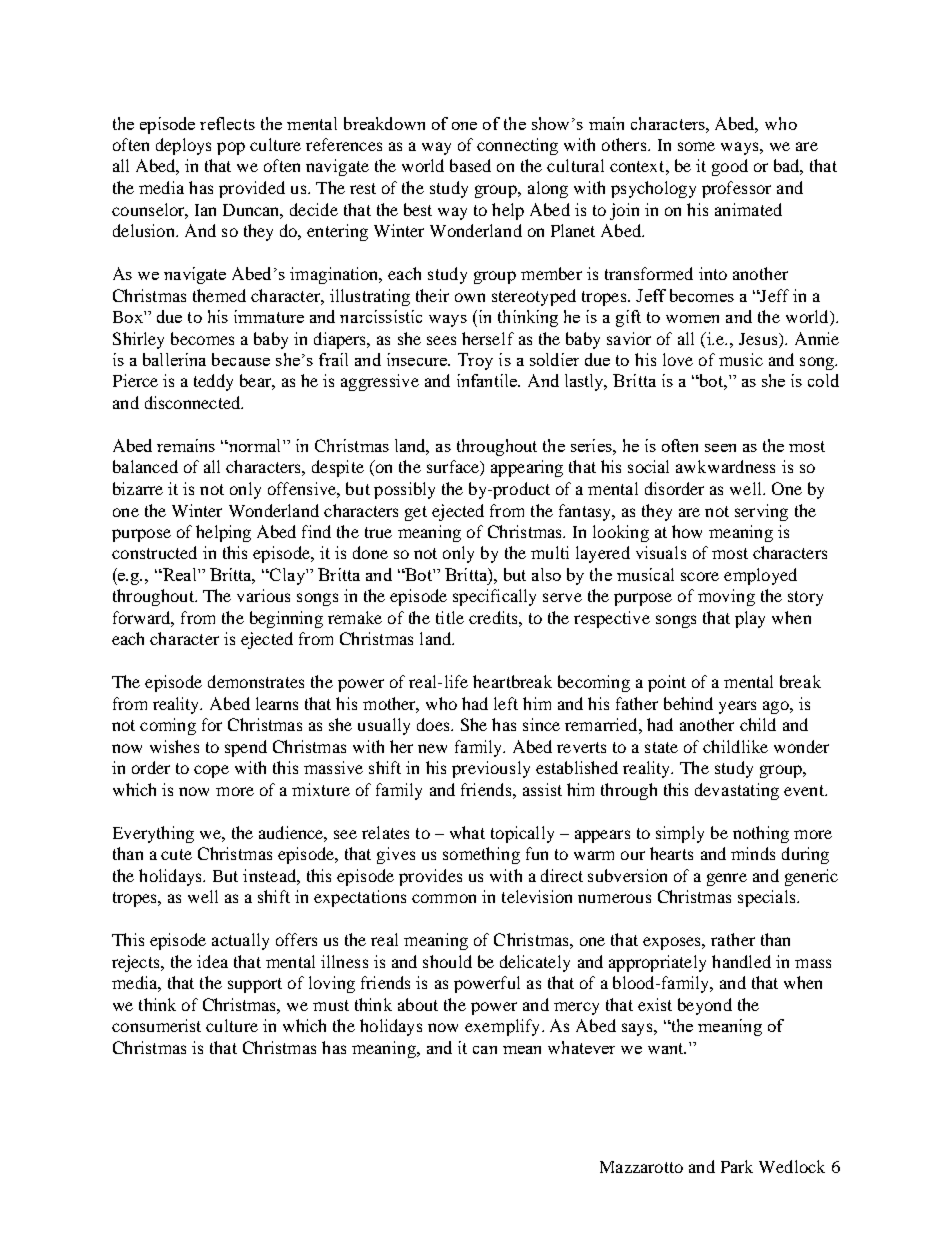 The width and height of the page is (952, 1233). What do you see at coordinates (737, 791) in the page?
I see `devastating` at bounding box center [737, 791].
